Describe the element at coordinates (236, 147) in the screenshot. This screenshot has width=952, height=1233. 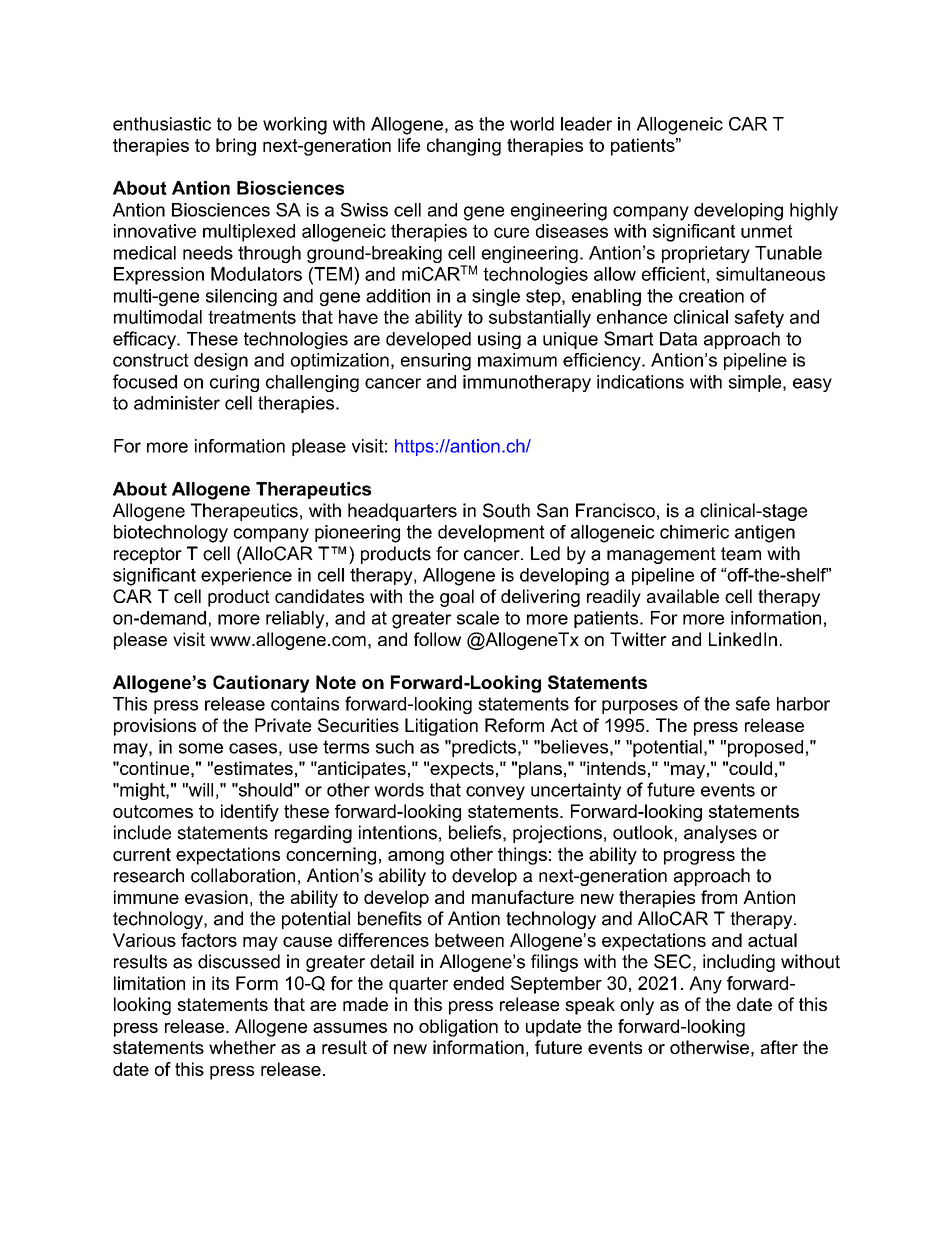
I see `bring` at that location.
